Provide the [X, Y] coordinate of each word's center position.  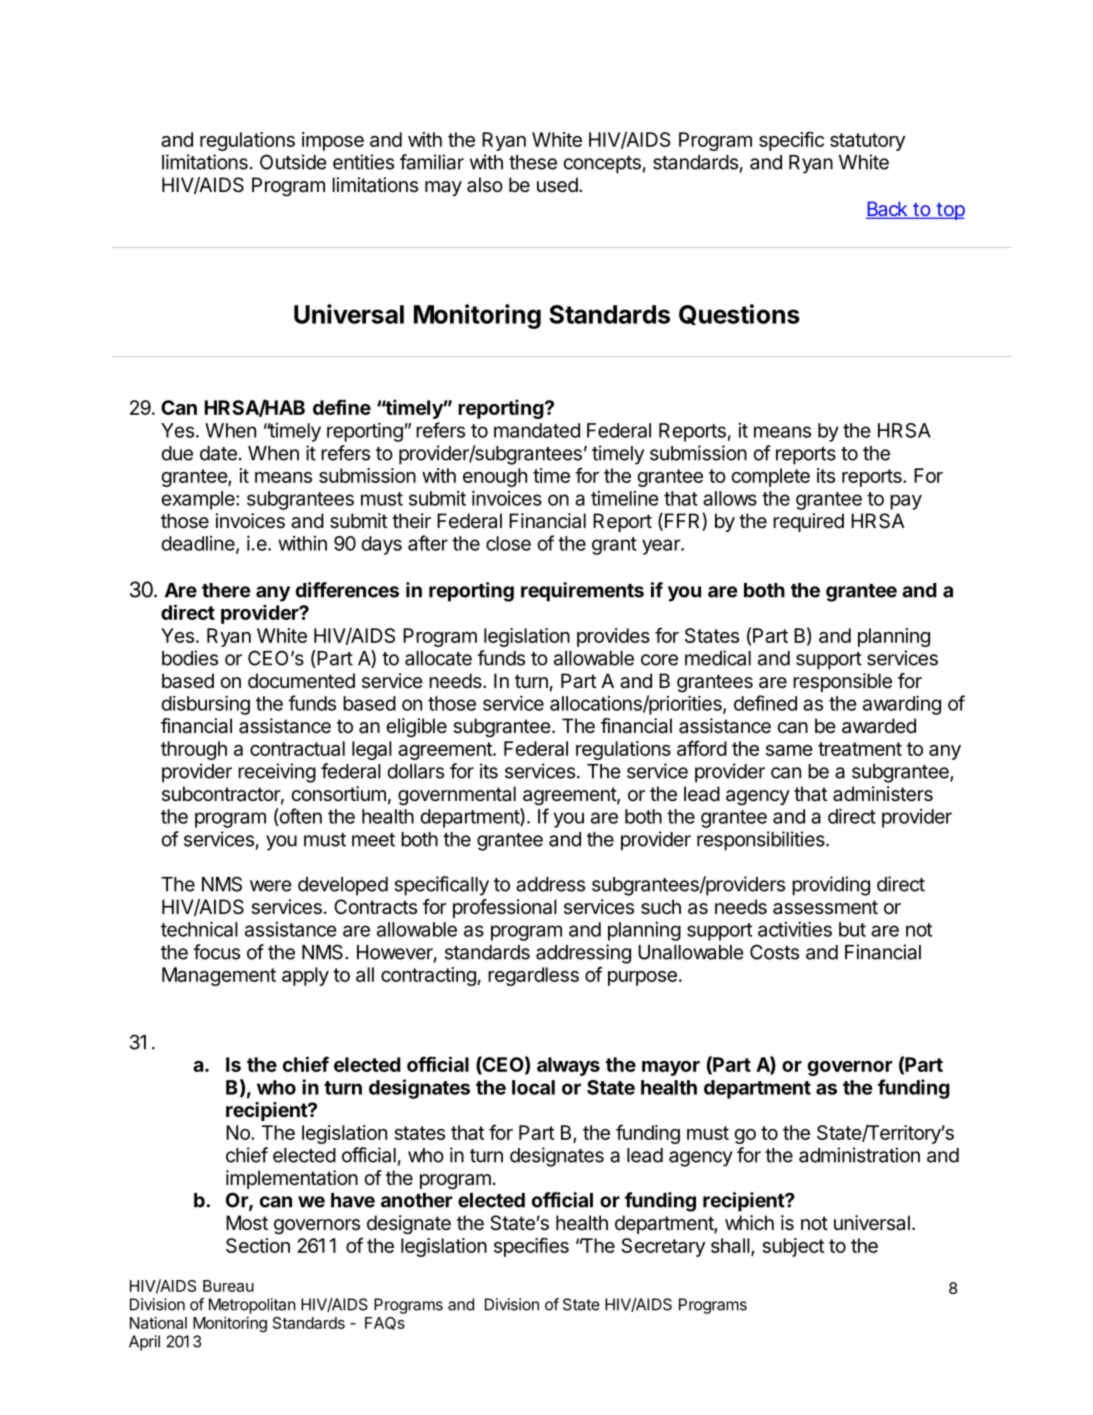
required [808, 522]
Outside [293, 162]
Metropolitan [252, 1306]
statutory [867, 142]
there [226, 590]
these [533, 162]
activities [795, 929]
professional [505, 908]
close [508, 543]
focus [216, 952]
